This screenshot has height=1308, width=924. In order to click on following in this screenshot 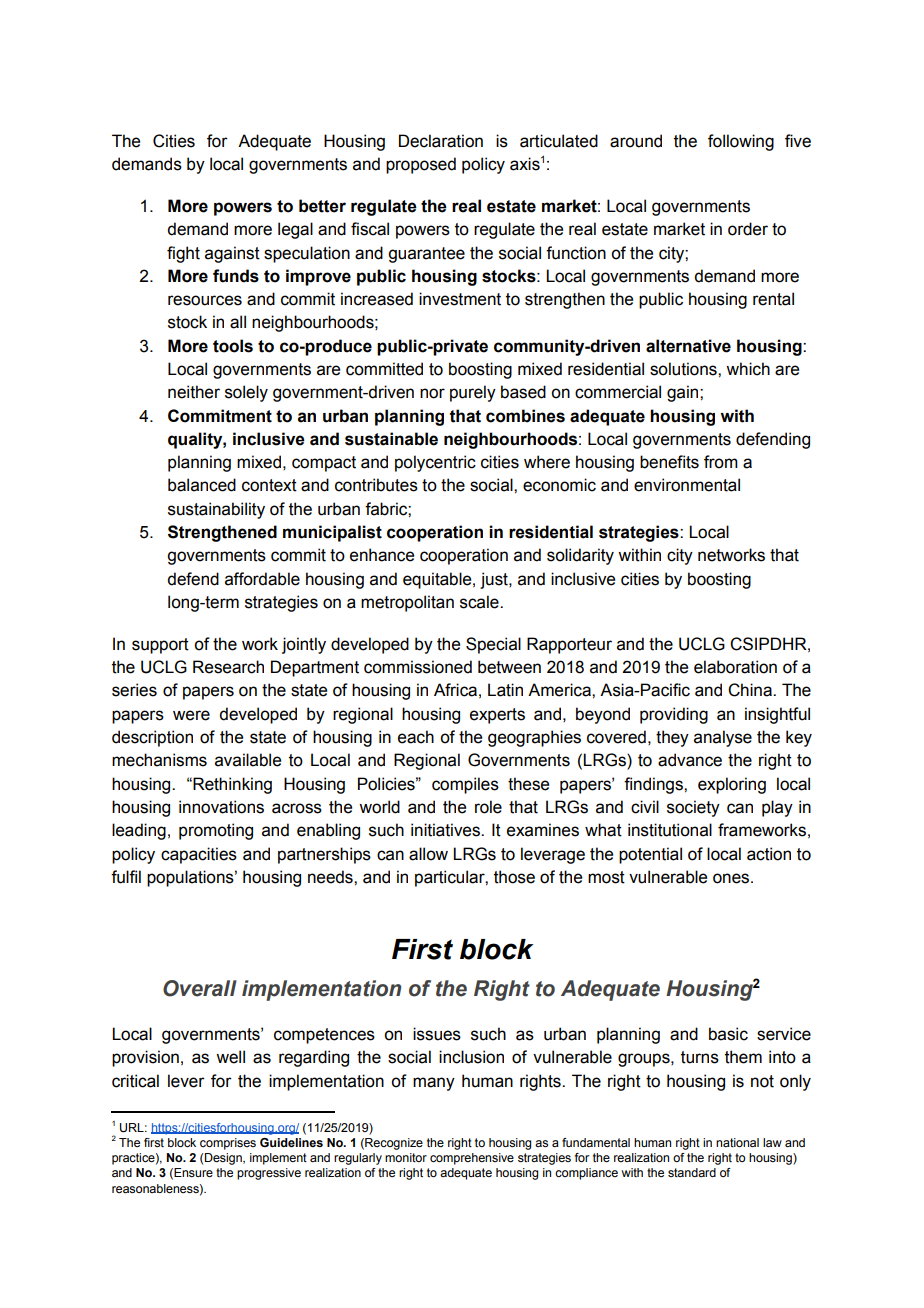, I will do `click(741, 142)`.
